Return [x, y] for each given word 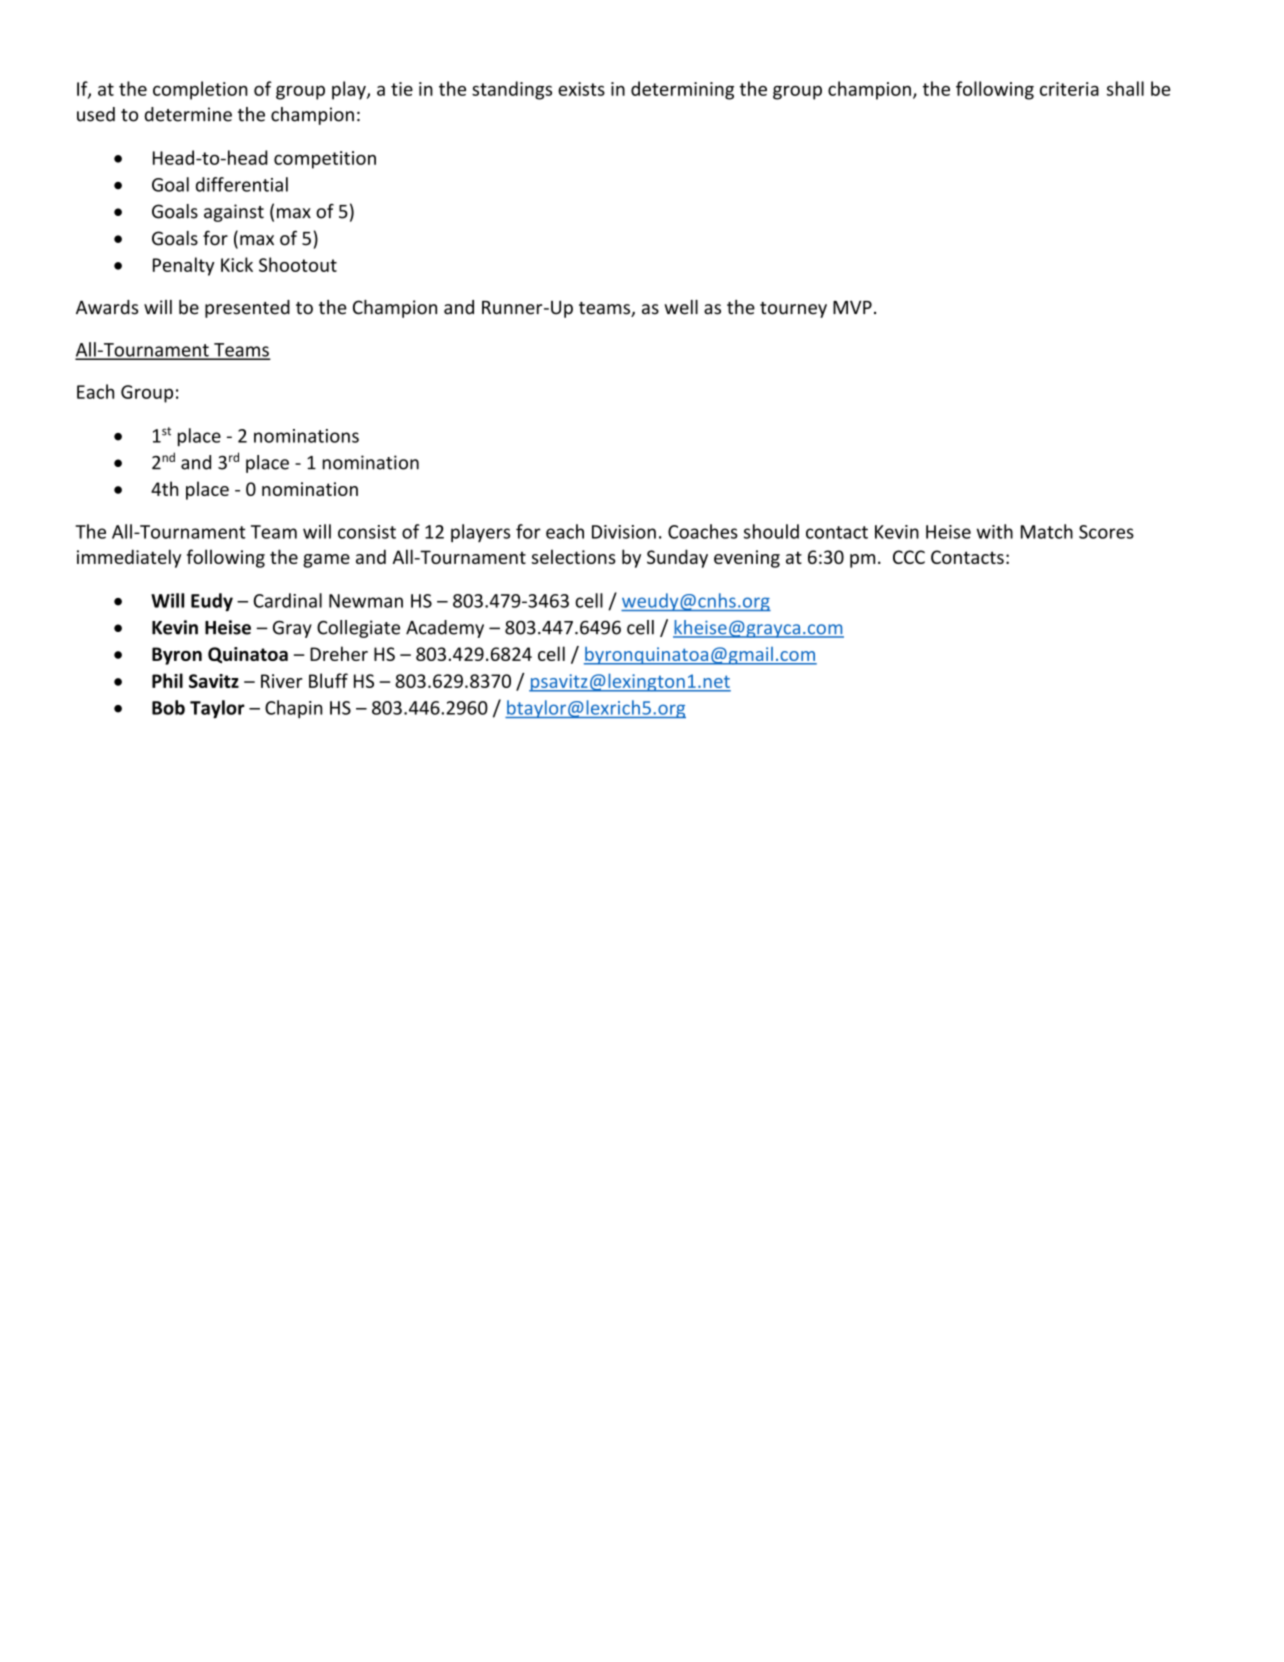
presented [247, 309]
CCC [909, 557]
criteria [1069, 89]
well [681, 307]
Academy [445, 629]
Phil [167, 680]
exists [581, 89]
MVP [852, 307]
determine [188, 114]
